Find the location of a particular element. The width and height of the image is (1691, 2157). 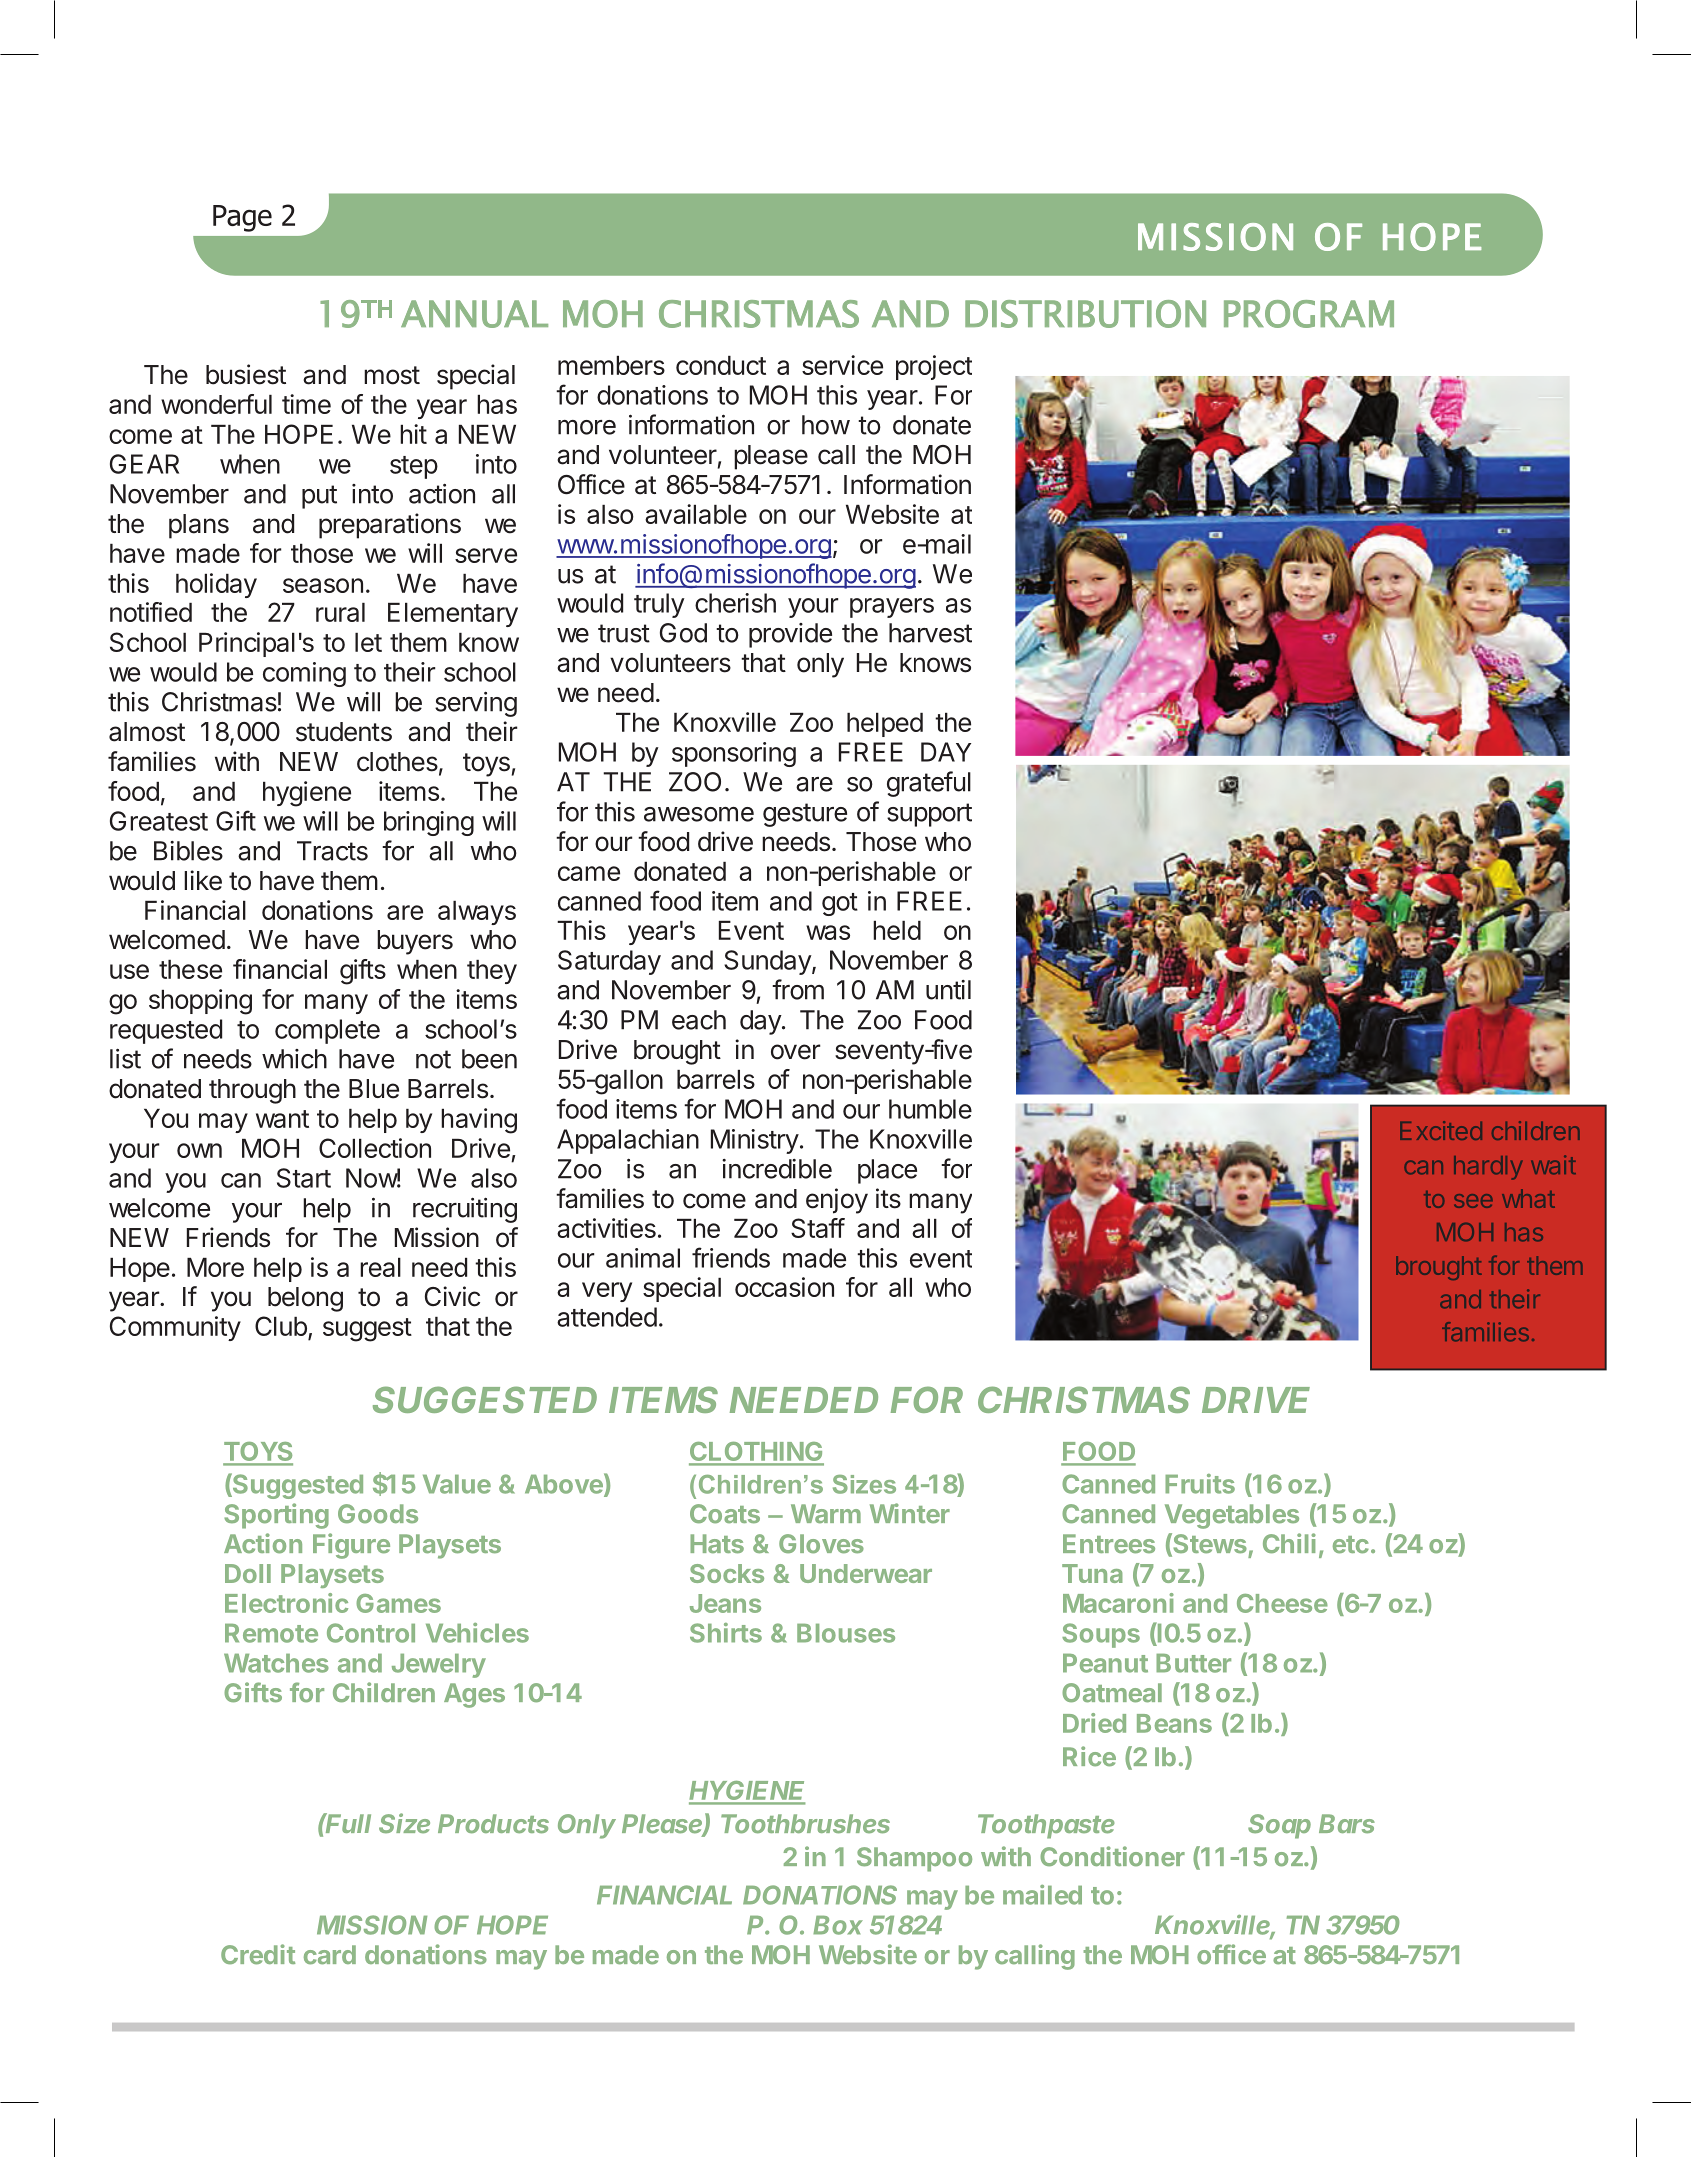

Box is located at coordinates (838, 1925).
